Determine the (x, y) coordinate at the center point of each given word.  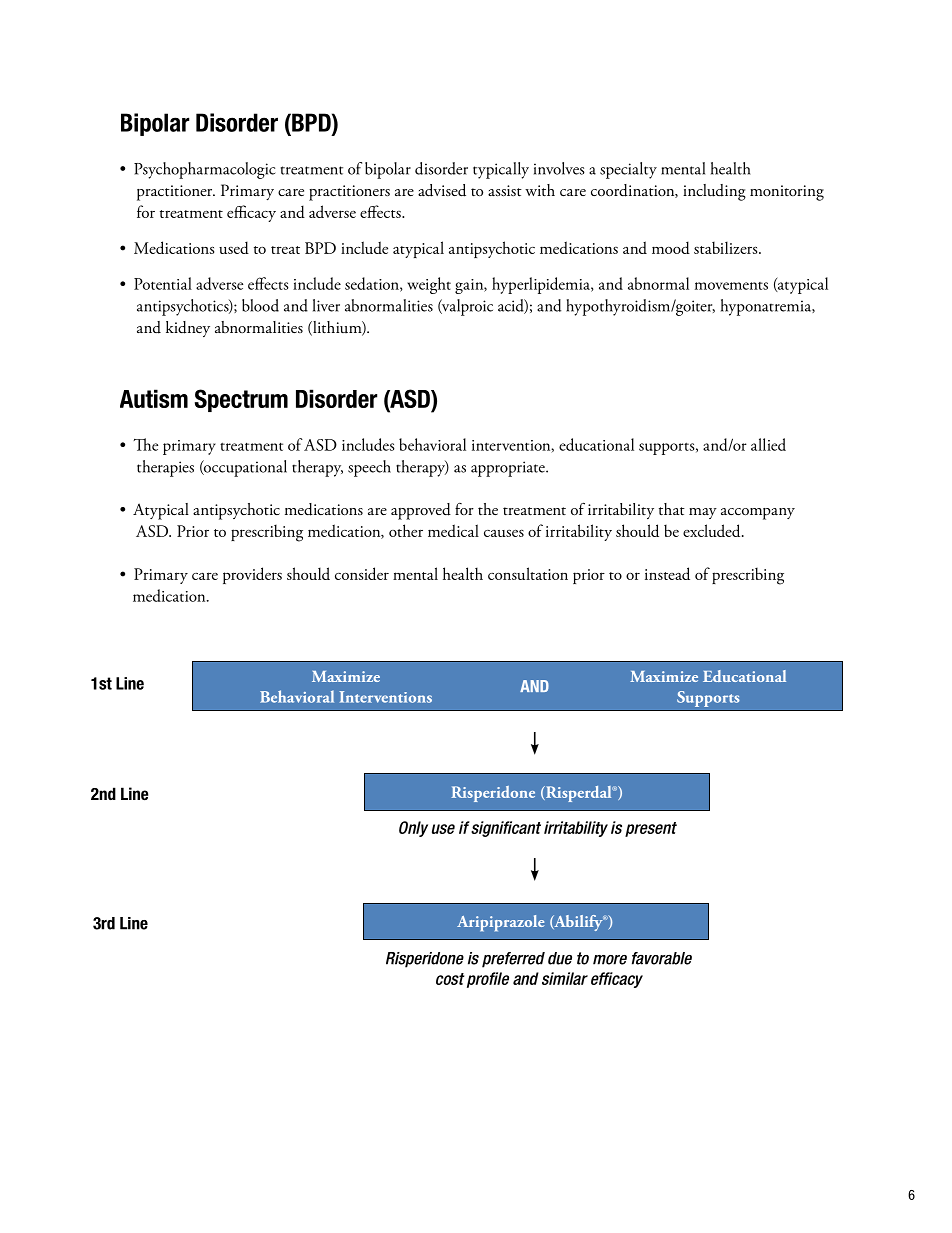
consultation (528, 573)
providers (252, 575)
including (714, 192)
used (234, 247)
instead (667, 573)
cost (450, 979)
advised (442, 190)
